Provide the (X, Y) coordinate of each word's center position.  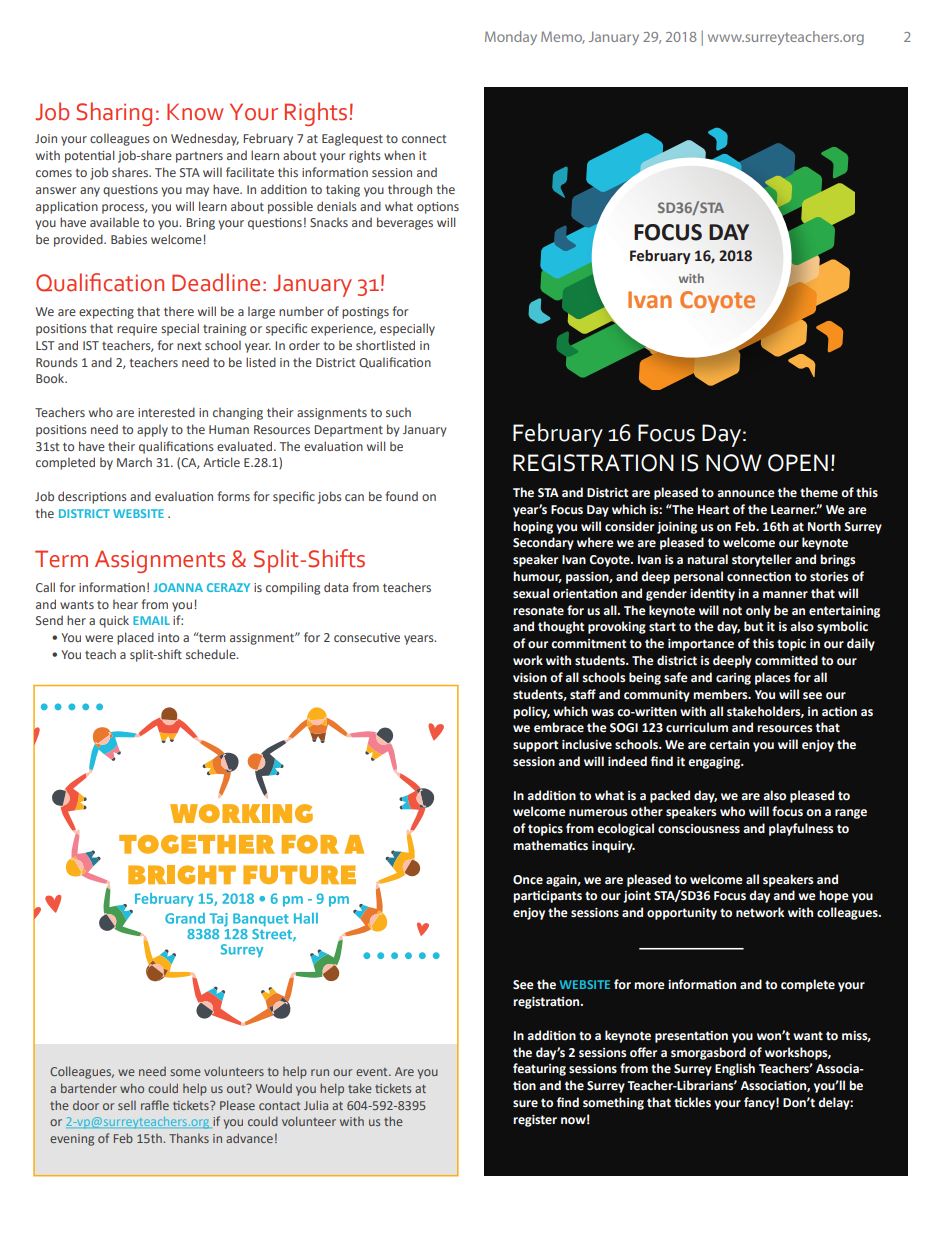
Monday (511, 38)
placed (135, 638)
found (402, 496)
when (399, 155)
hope (834, 896)
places (772, 678)
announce (746, 494)
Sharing (114, 114)
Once (528, 880)
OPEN (798, 463)
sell (127, 1105)
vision (530, 678)
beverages (405, 223)
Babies (129, 239)
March (134, 462)
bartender (89, 1088)
